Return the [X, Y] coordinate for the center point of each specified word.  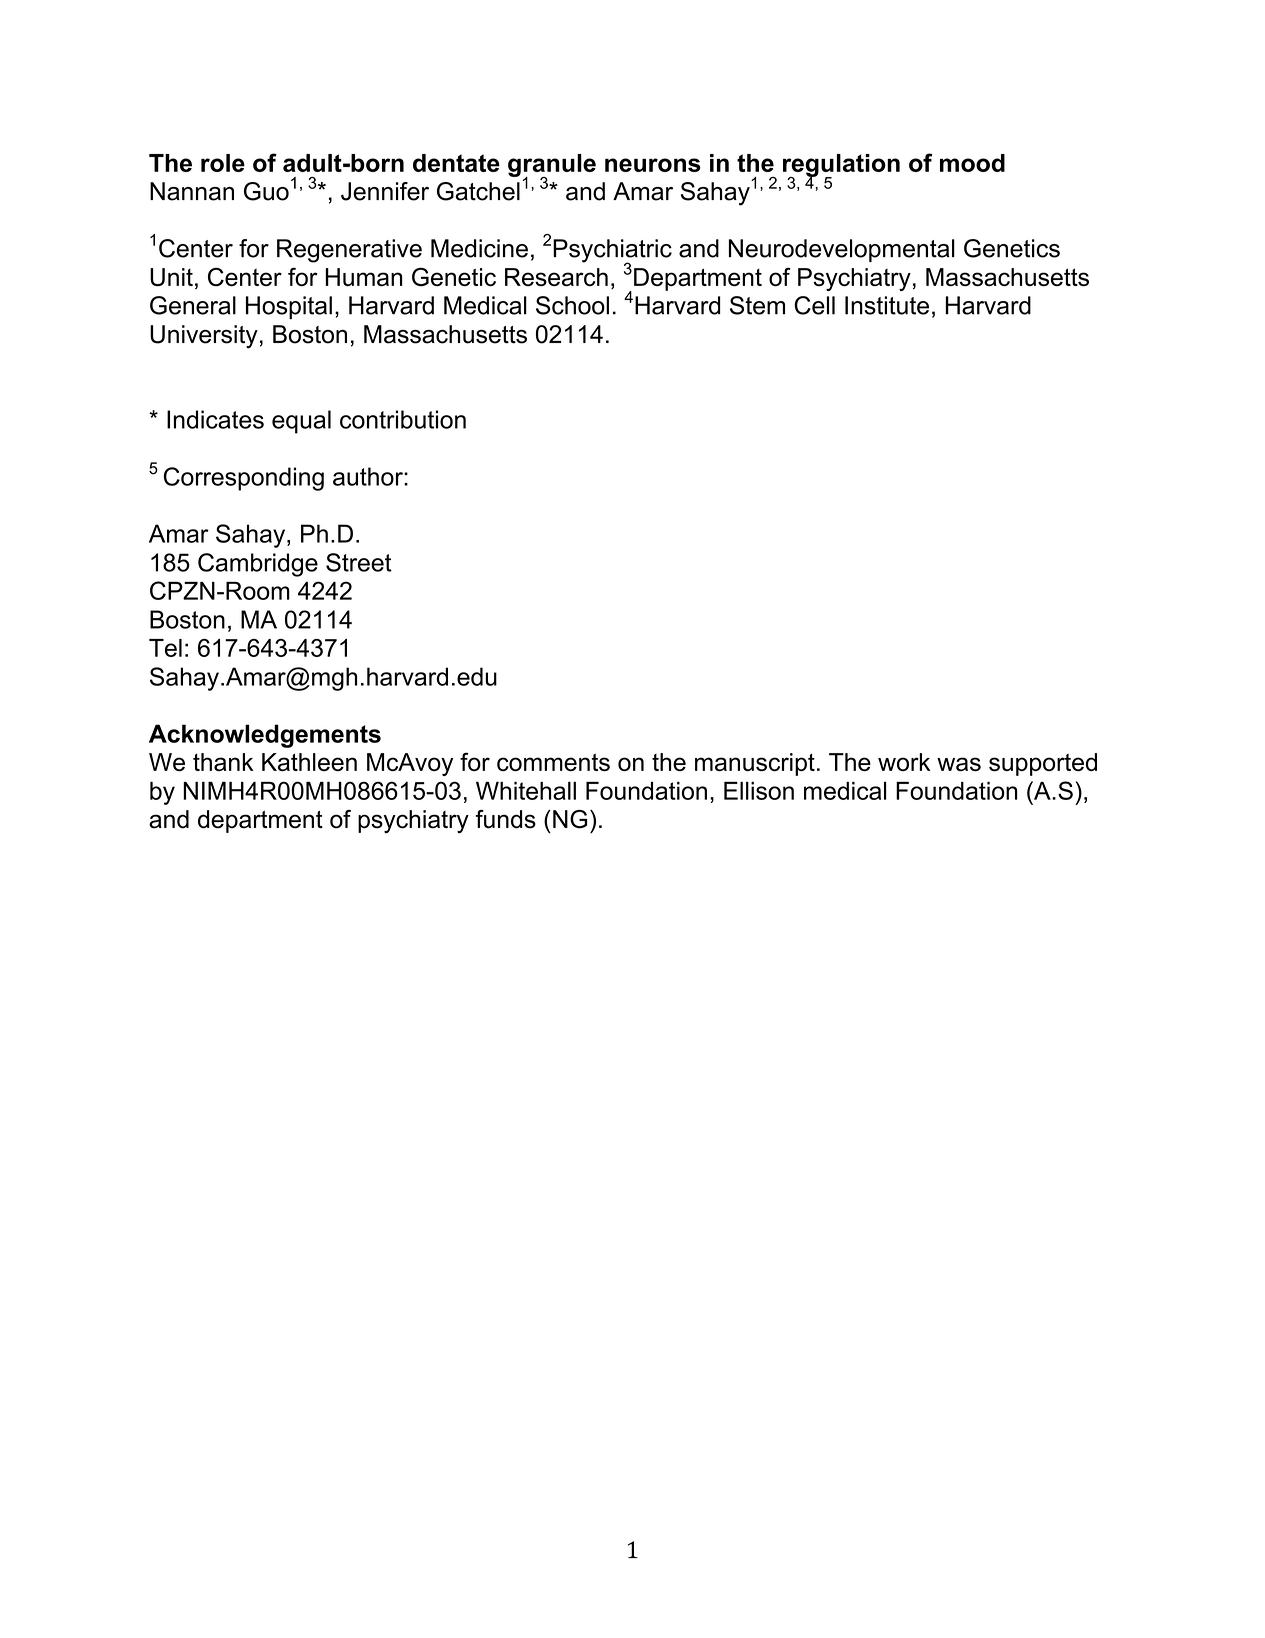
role [223, 163]
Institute [887, 305]
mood [972, 163]
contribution [403, 419]
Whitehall [526, 791]
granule [552, 166]
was [959, 764]
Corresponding [244, 479]
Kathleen [309, 762]
